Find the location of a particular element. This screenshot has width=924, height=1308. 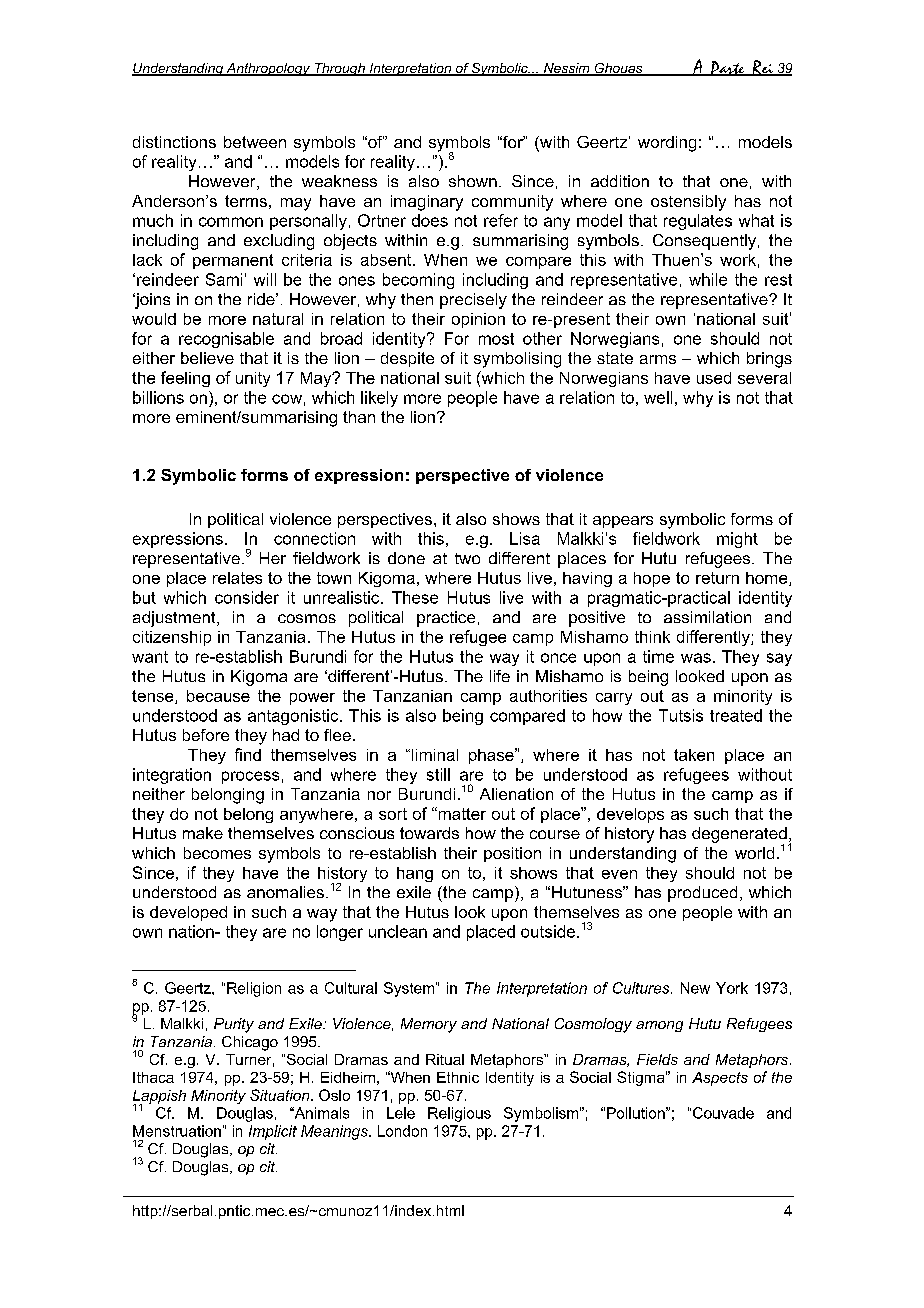

Parte is located at coordinates (727, 68).
